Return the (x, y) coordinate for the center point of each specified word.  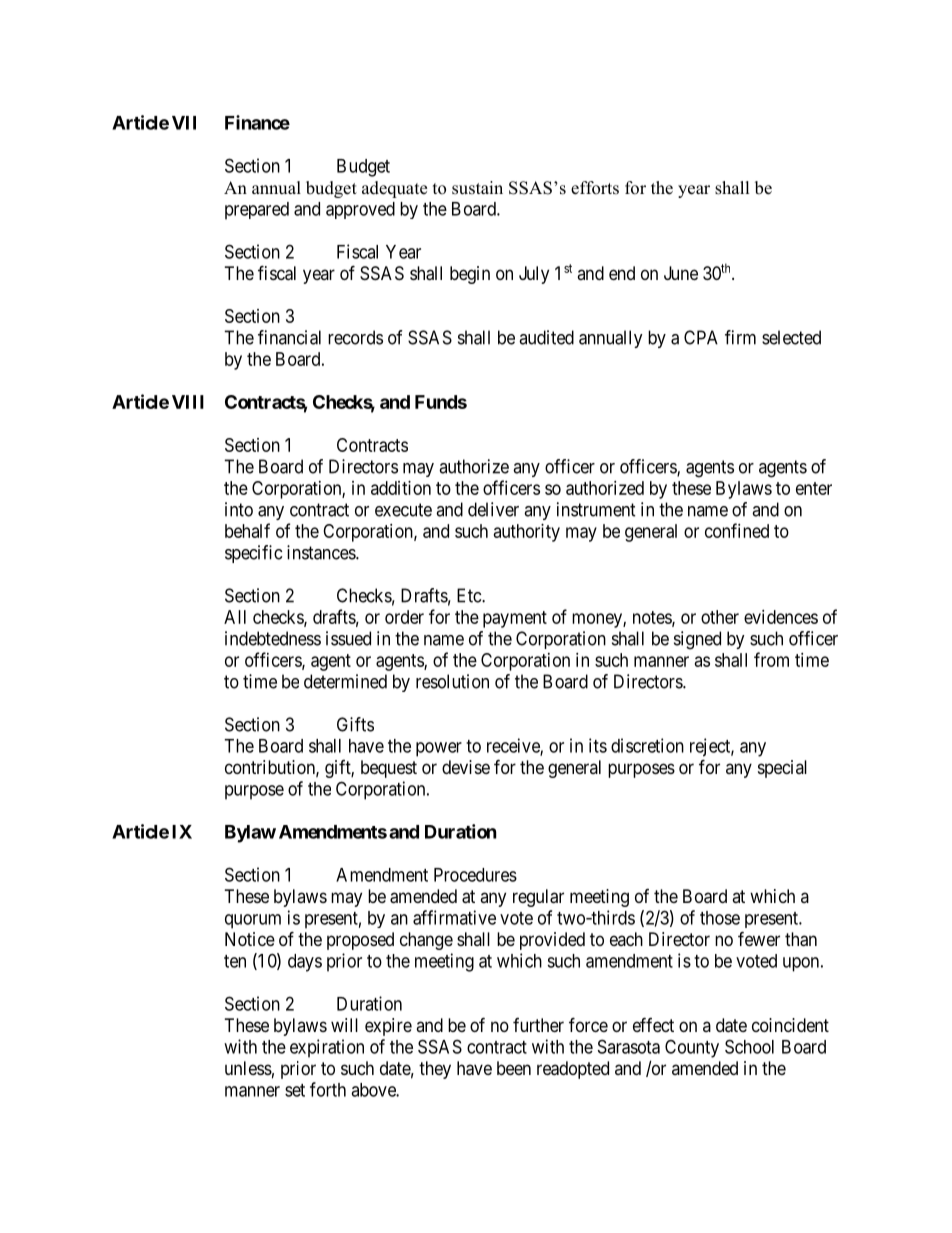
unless (248, 1068)
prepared (257, 211)
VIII (188, 402)
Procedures (475, 875)
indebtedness (273, 638)
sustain (477, 188)
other (720, 617)
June (681, 273)
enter (814, 488)
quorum (253, 921)
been (514, 1068)
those (720, 918)
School (749, 1046)
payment (515, 619)
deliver (493, 509)
